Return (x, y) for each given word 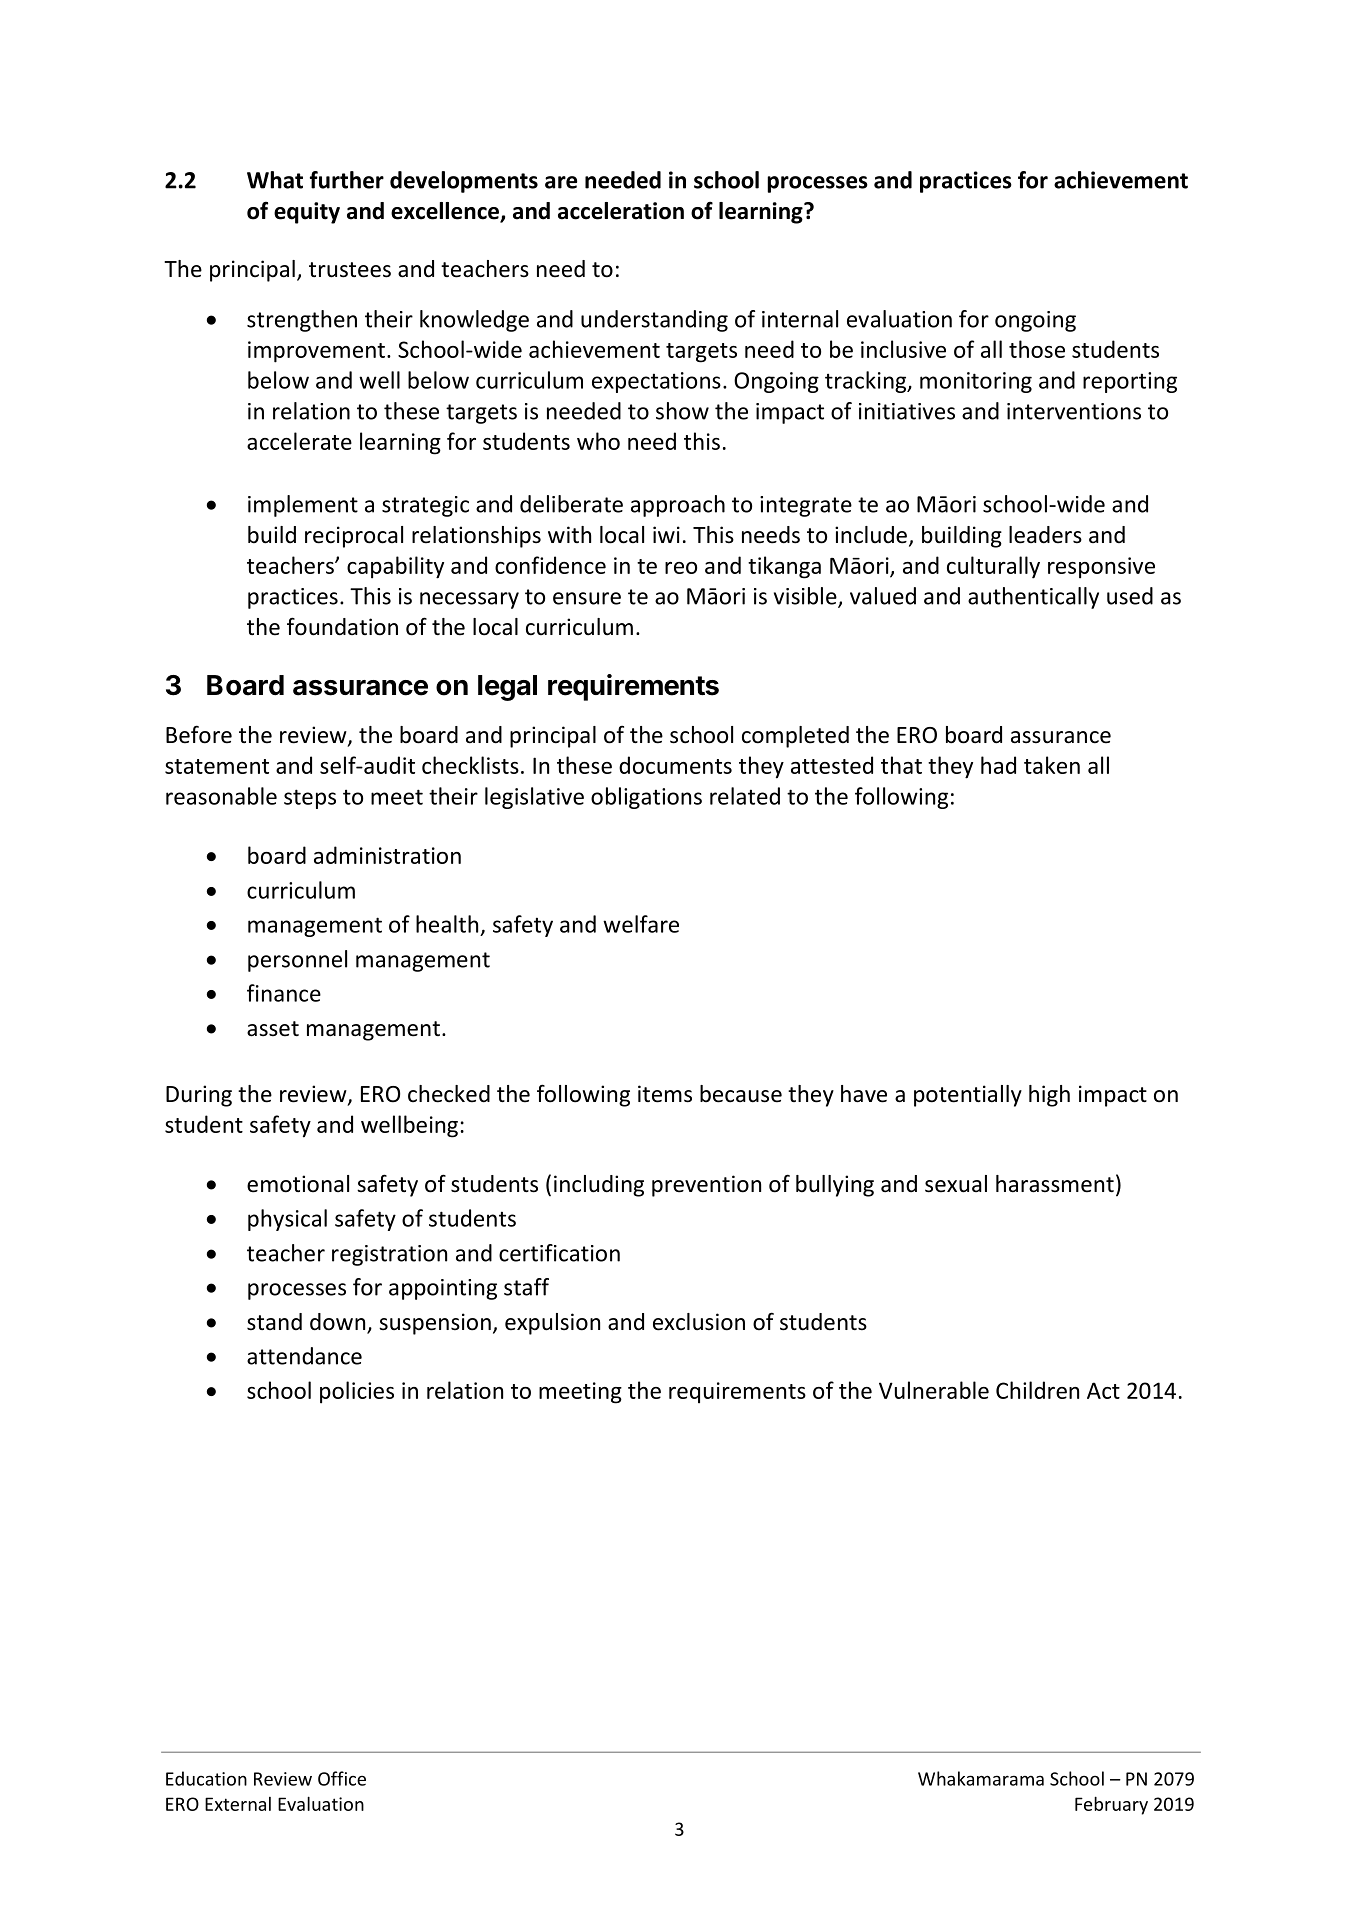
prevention (706, 1186)
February (1111, 1805)
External (238, 1804)
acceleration (621, 211)
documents (675, 765)
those (1037, 349)
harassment (1055, 1184)
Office (342, 1778)
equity (307, 213)
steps (310, 799)
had (998, 765)
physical (287, 1220)
